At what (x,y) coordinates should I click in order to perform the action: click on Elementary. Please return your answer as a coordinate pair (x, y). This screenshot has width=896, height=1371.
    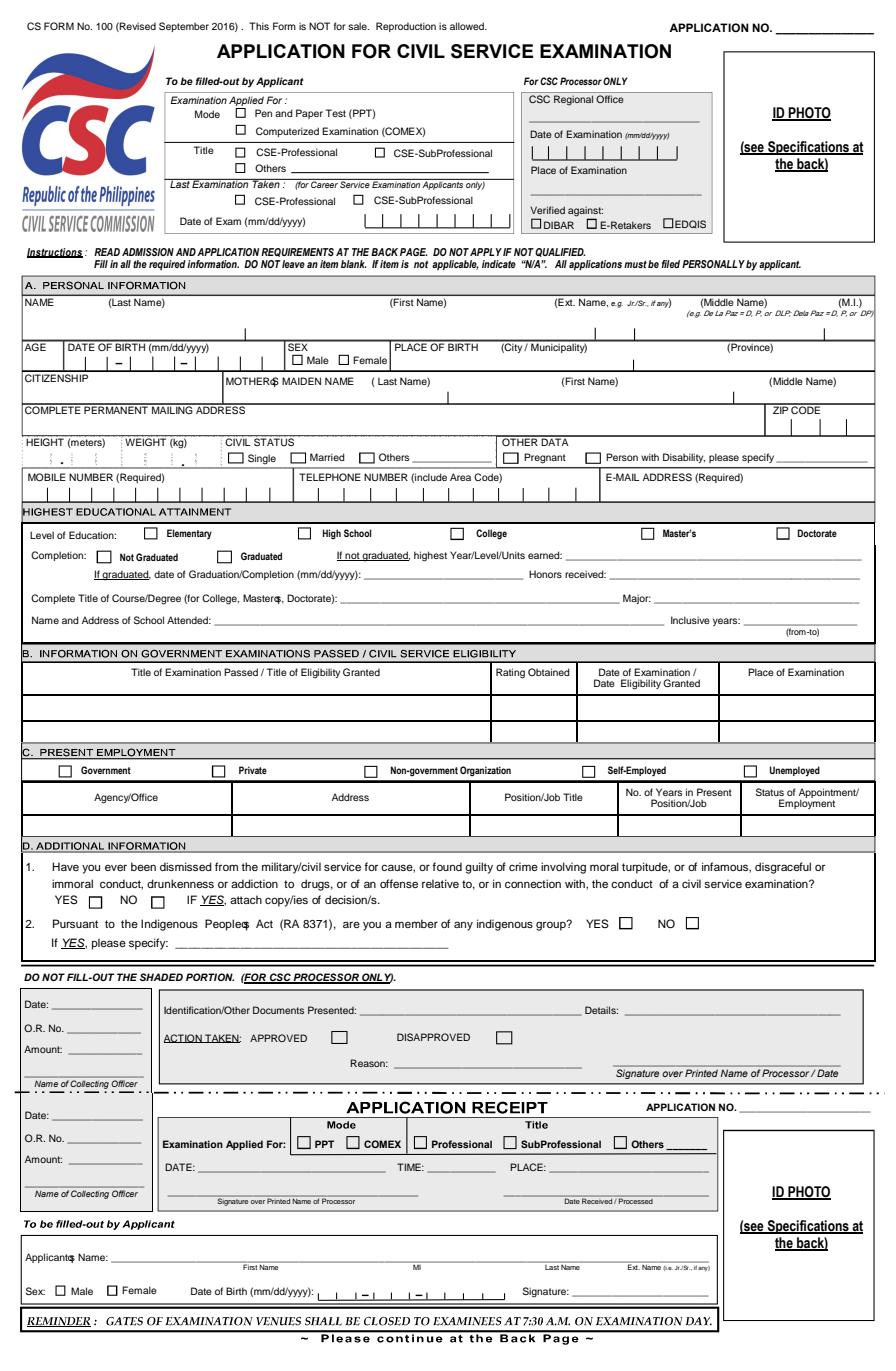
    Looking at the image, I should click on (189, 534).
